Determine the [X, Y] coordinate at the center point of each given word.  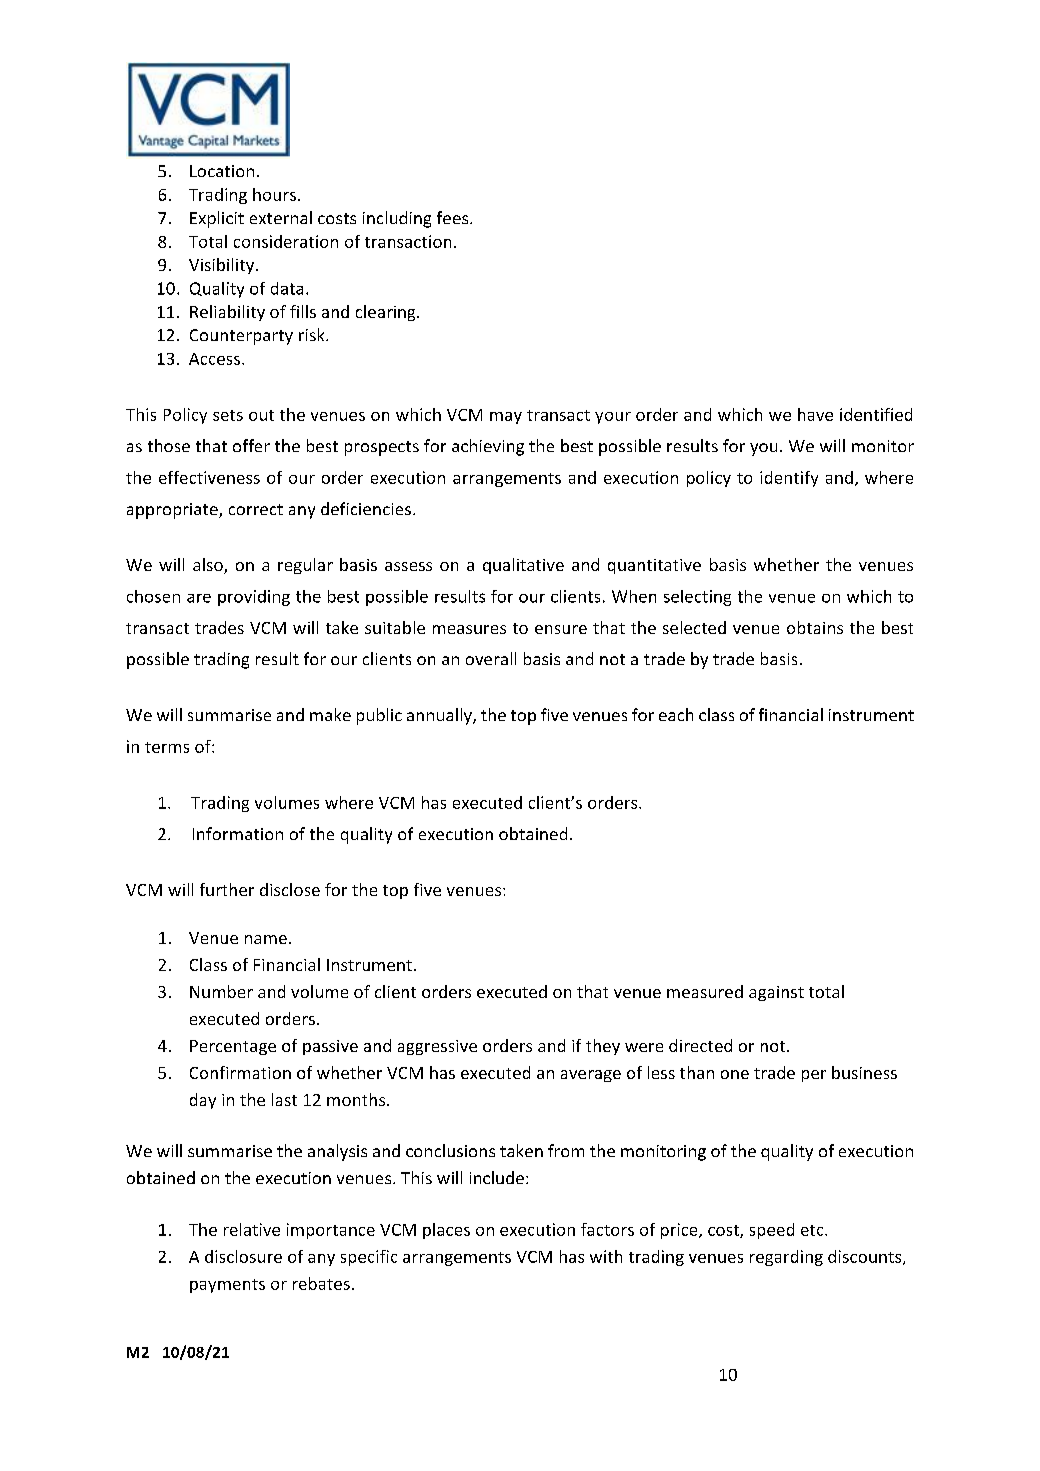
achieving [488, 447]
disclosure [243, 1256]
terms [167, 747]
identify [789, 479]
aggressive [437, 1047]
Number [221, 991]
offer [251, 445]
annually [440, 716]
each [676, 714]
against [776, 993]
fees [454, 217]
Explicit [217, 219]
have [815, 414]
